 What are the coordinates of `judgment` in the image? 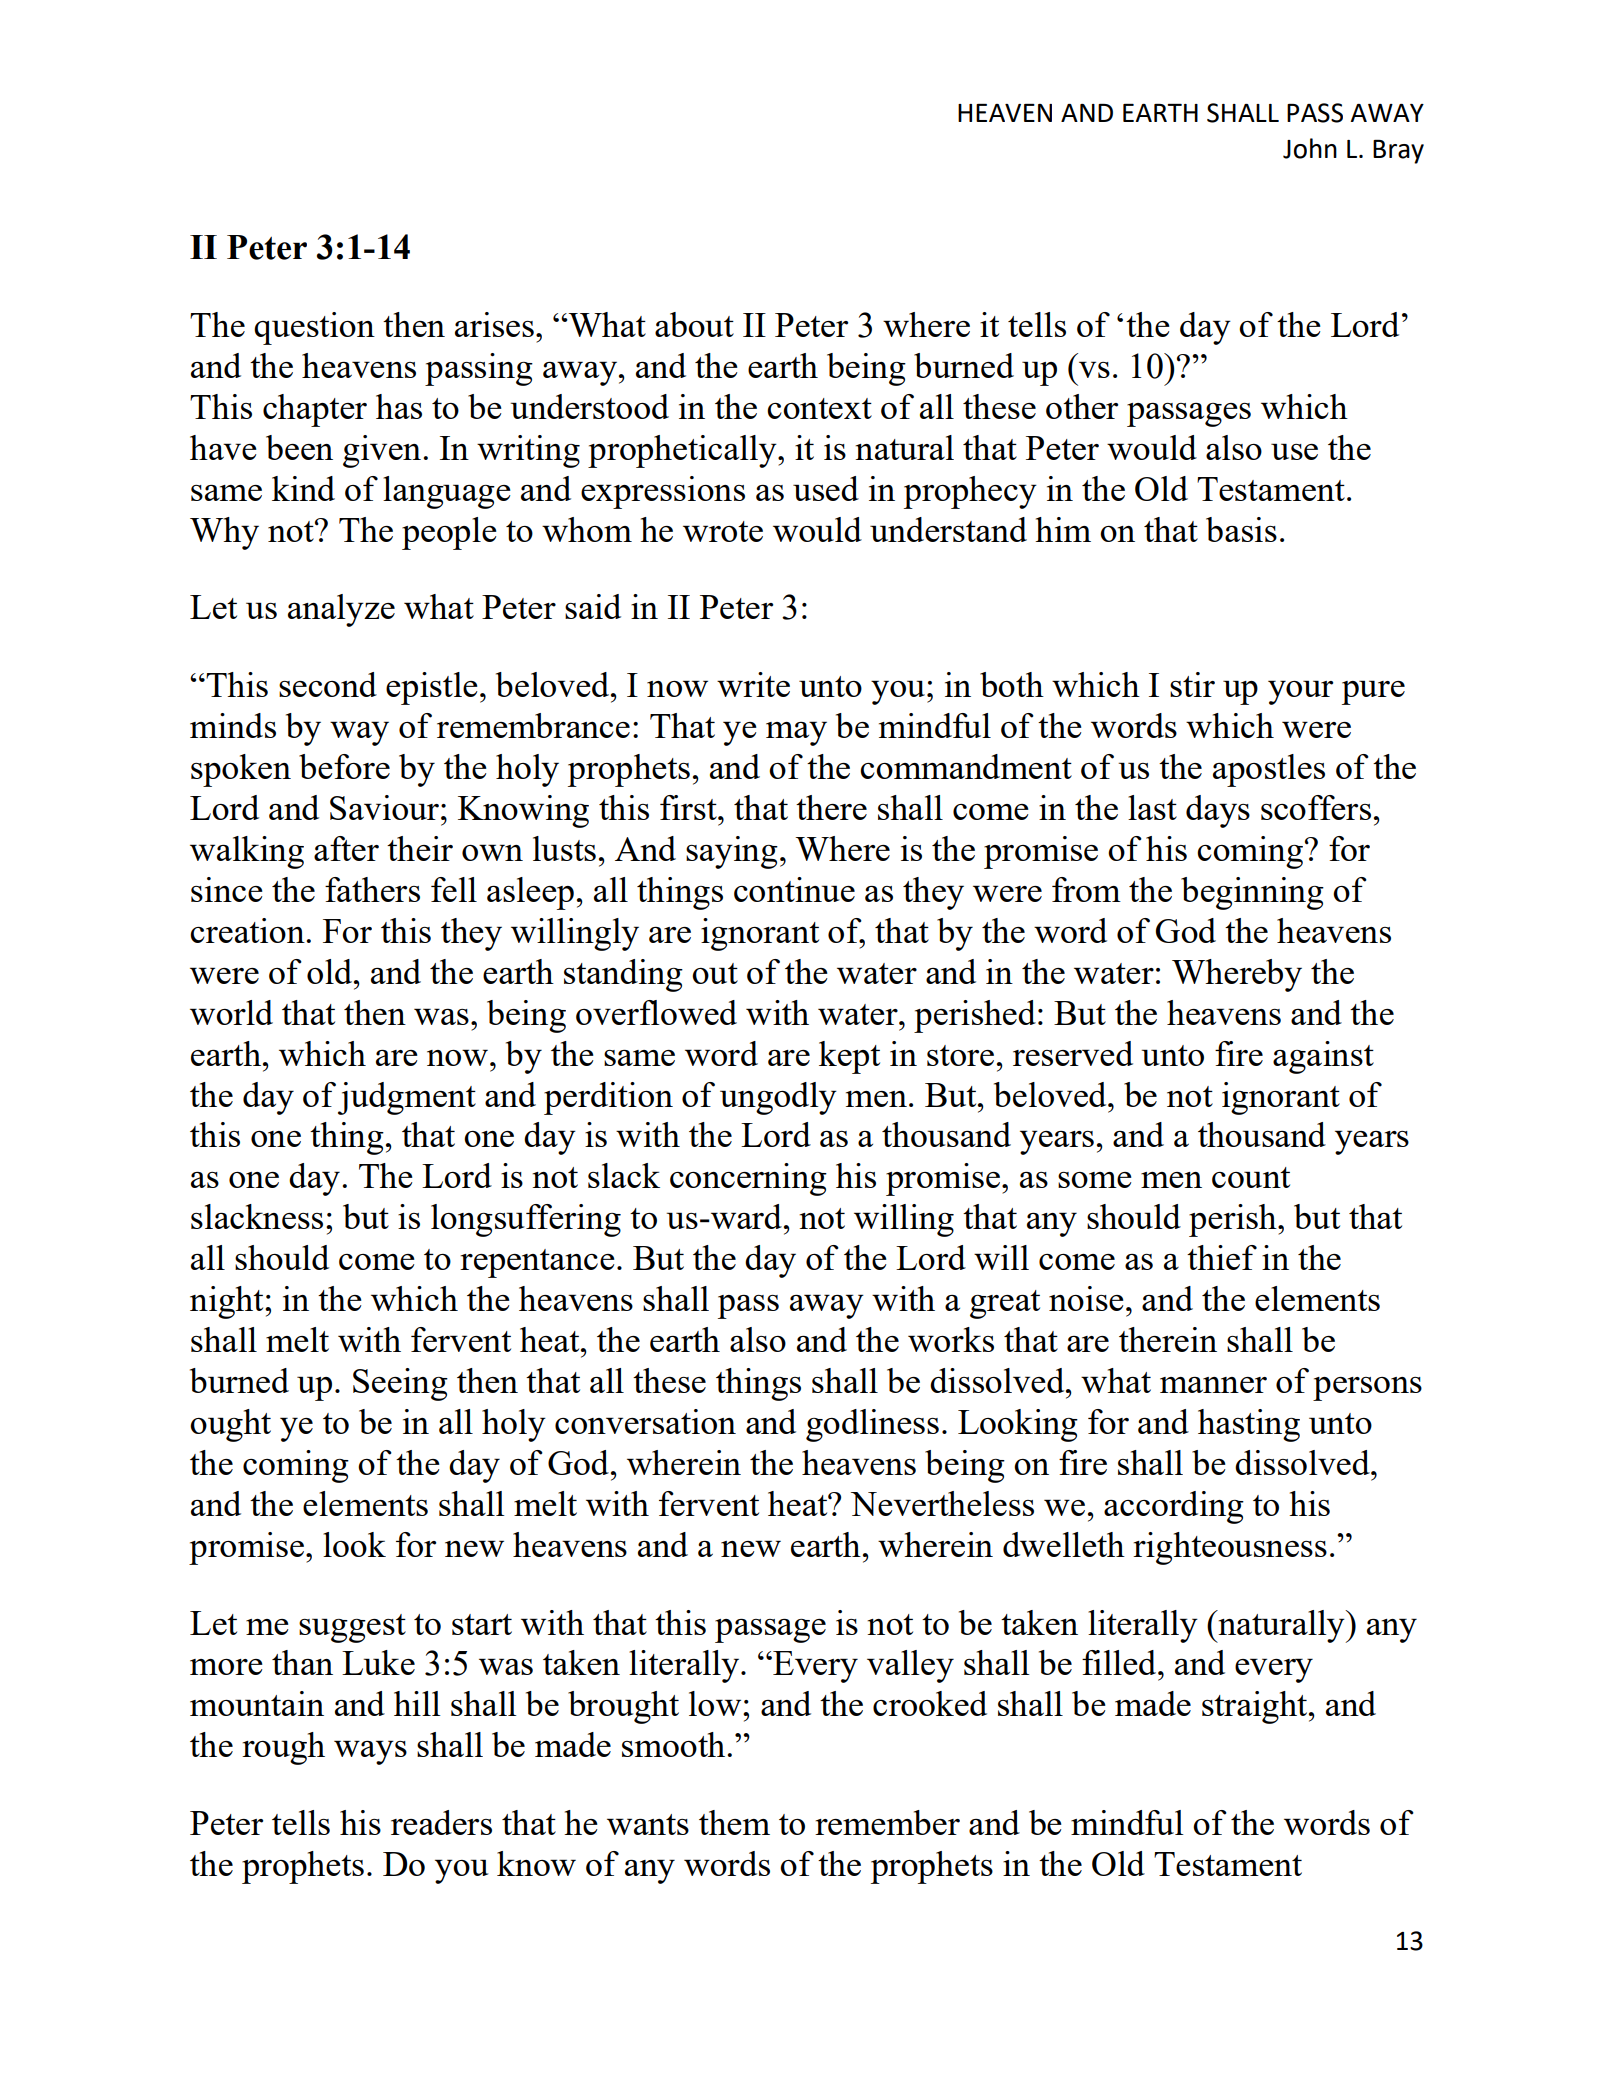 It's located at (407, 1098).
